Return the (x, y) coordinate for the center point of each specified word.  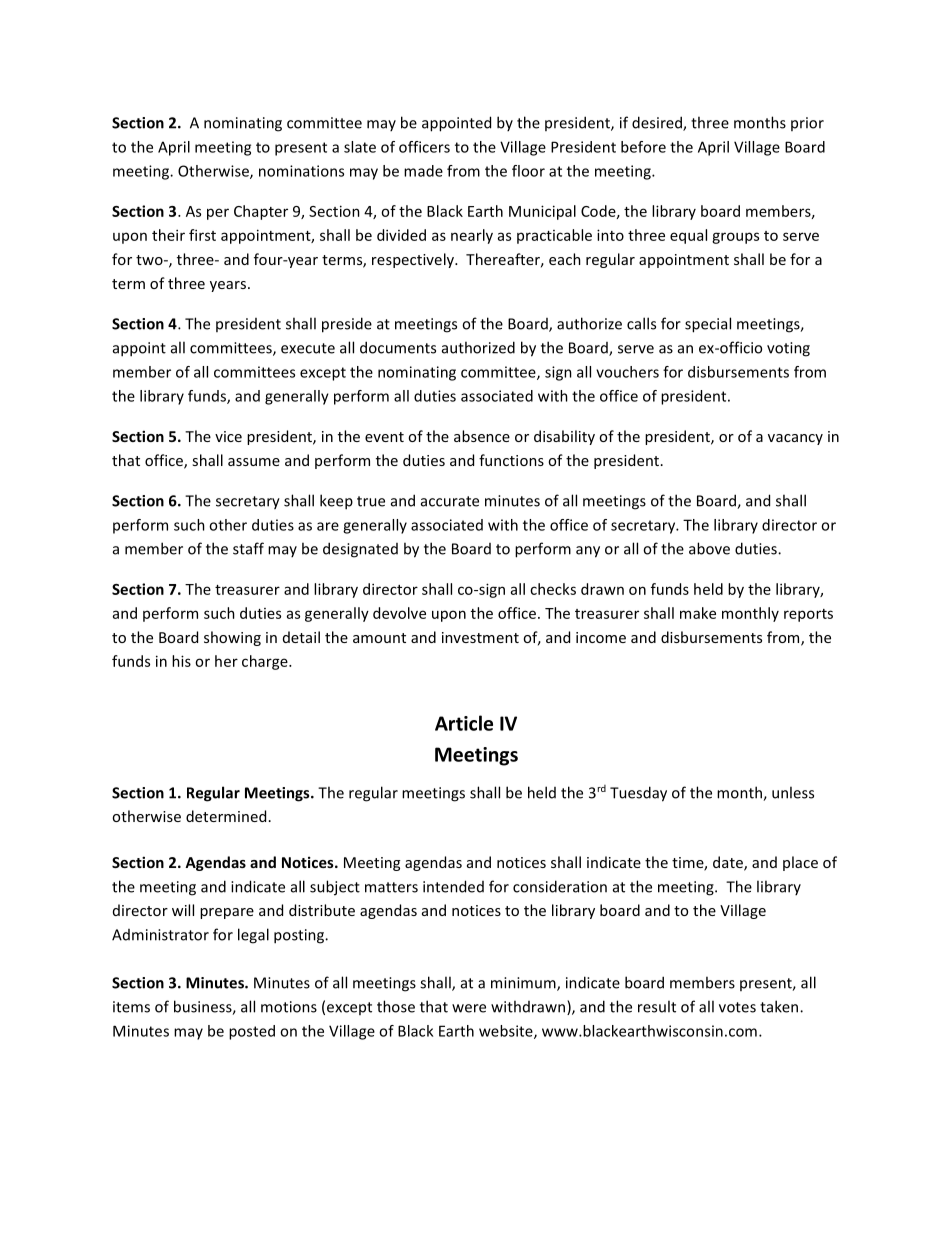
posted (252, 1032)
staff (248, 548)
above (709, 548)
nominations (301, 171)
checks (553, 589)
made (423, 171)
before (643, 147)
